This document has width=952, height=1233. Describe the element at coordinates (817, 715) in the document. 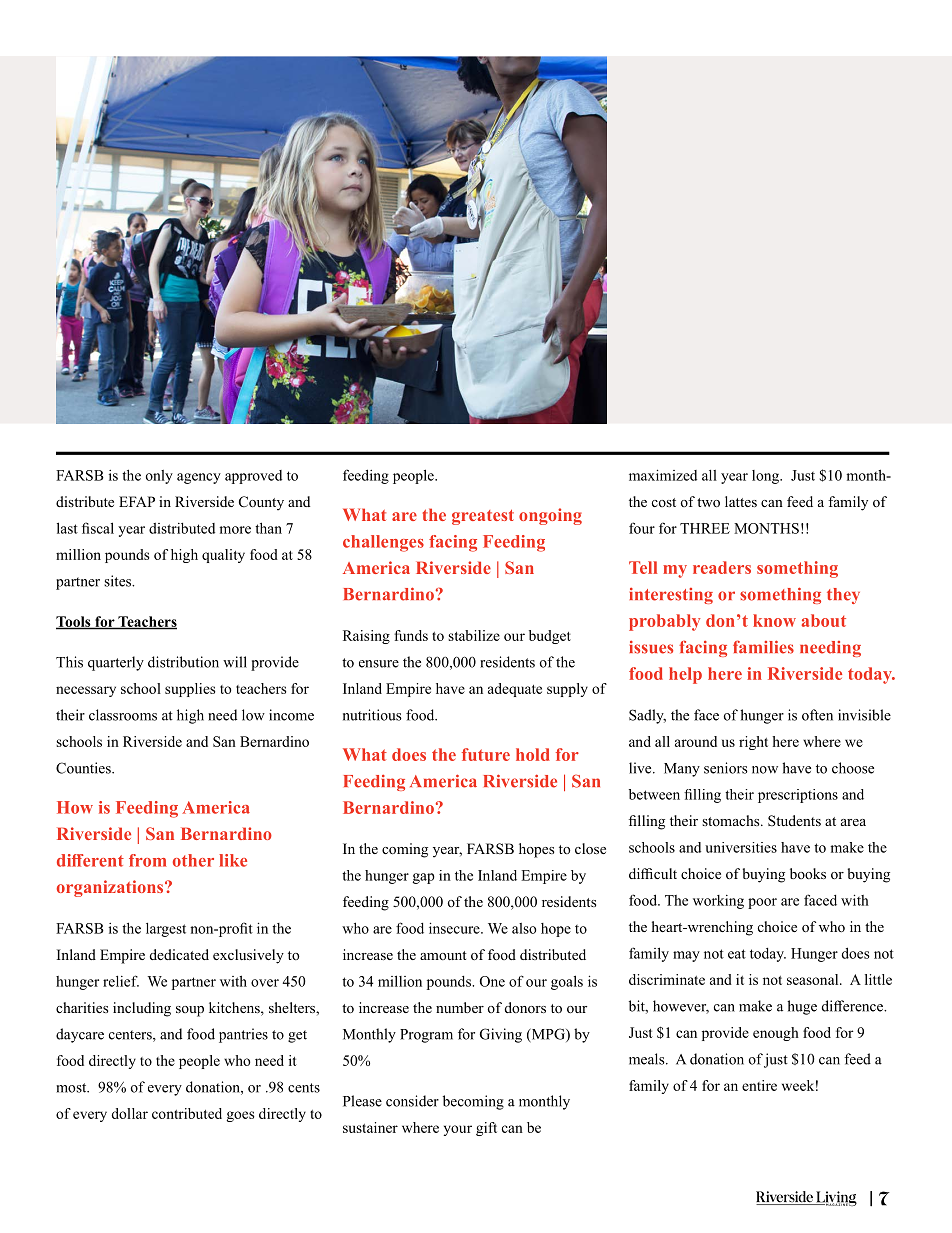

I see `often` at that location.
